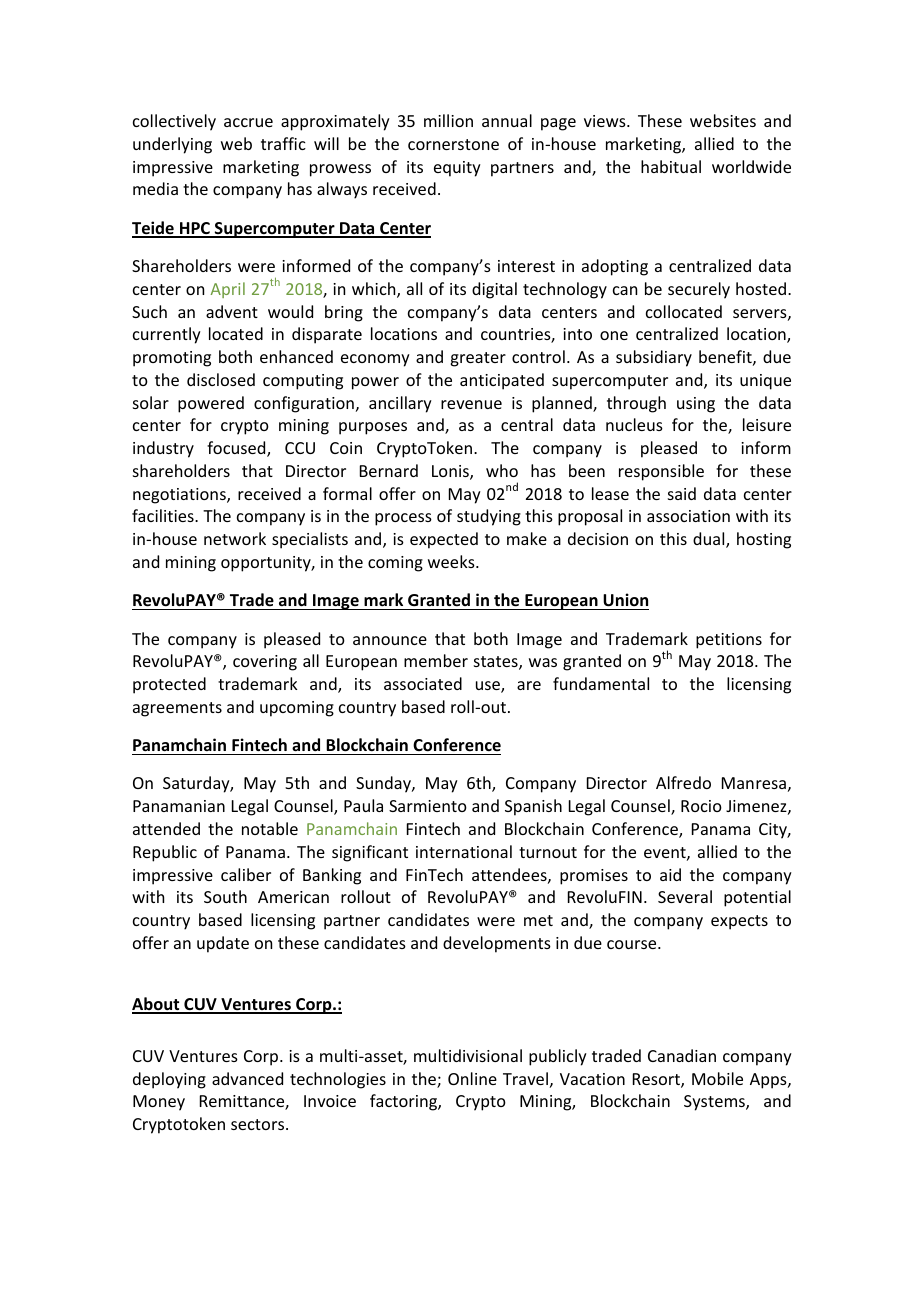 This screenshot has height=1308, width=924. I want to click on expected, so click(444, 540).
